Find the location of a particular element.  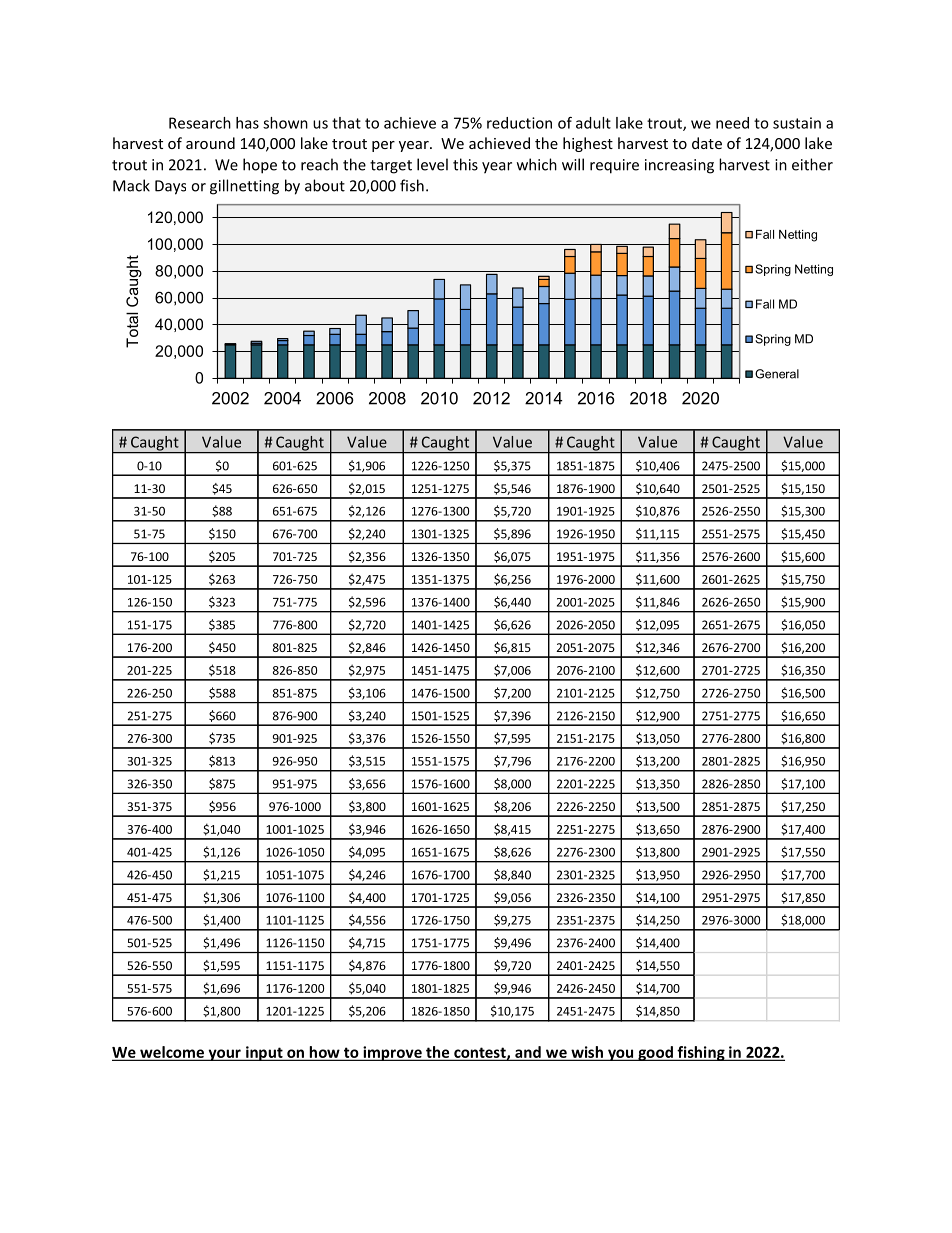

this is located at coordinates (465, 164).
